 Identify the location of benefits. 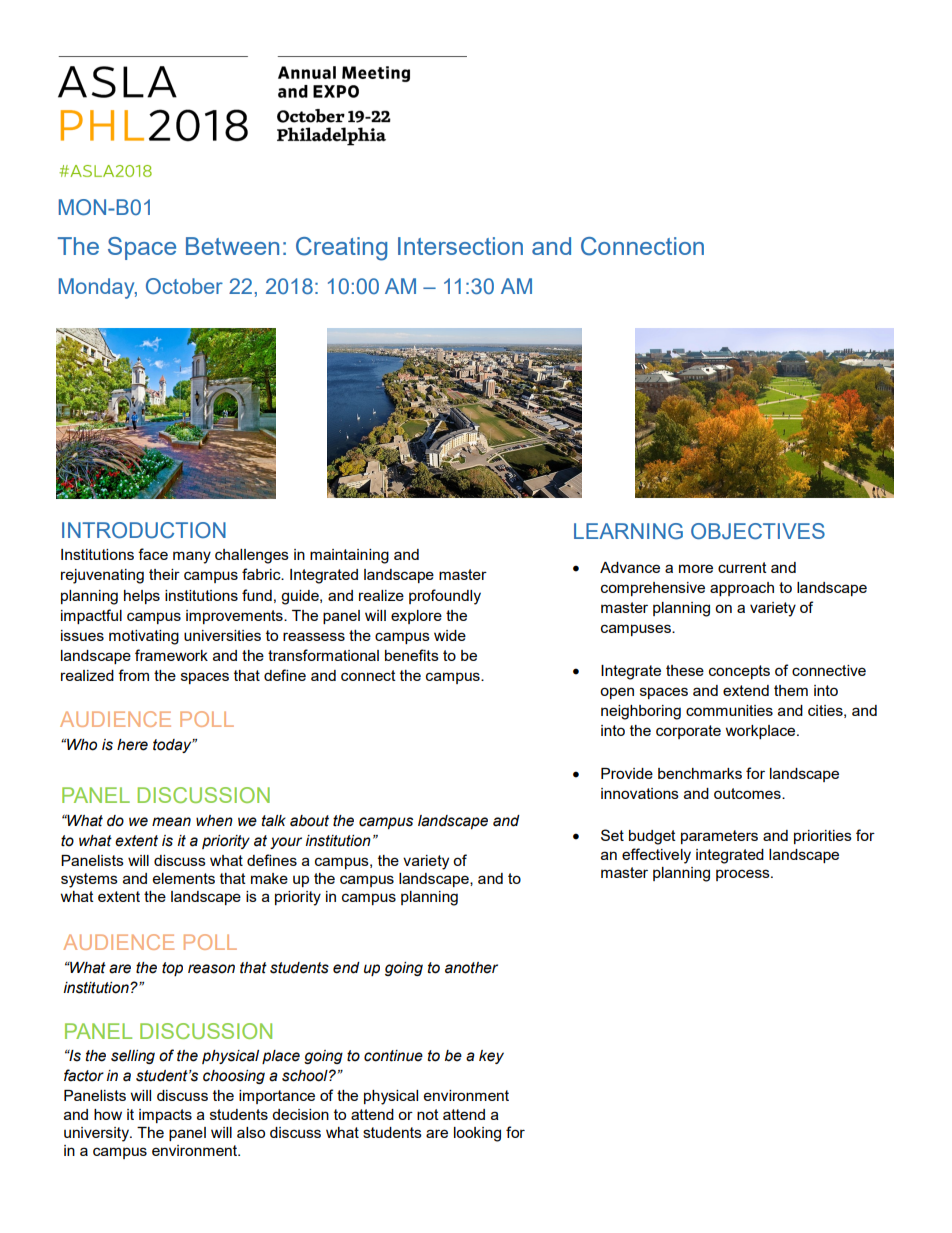
(412, 655).
